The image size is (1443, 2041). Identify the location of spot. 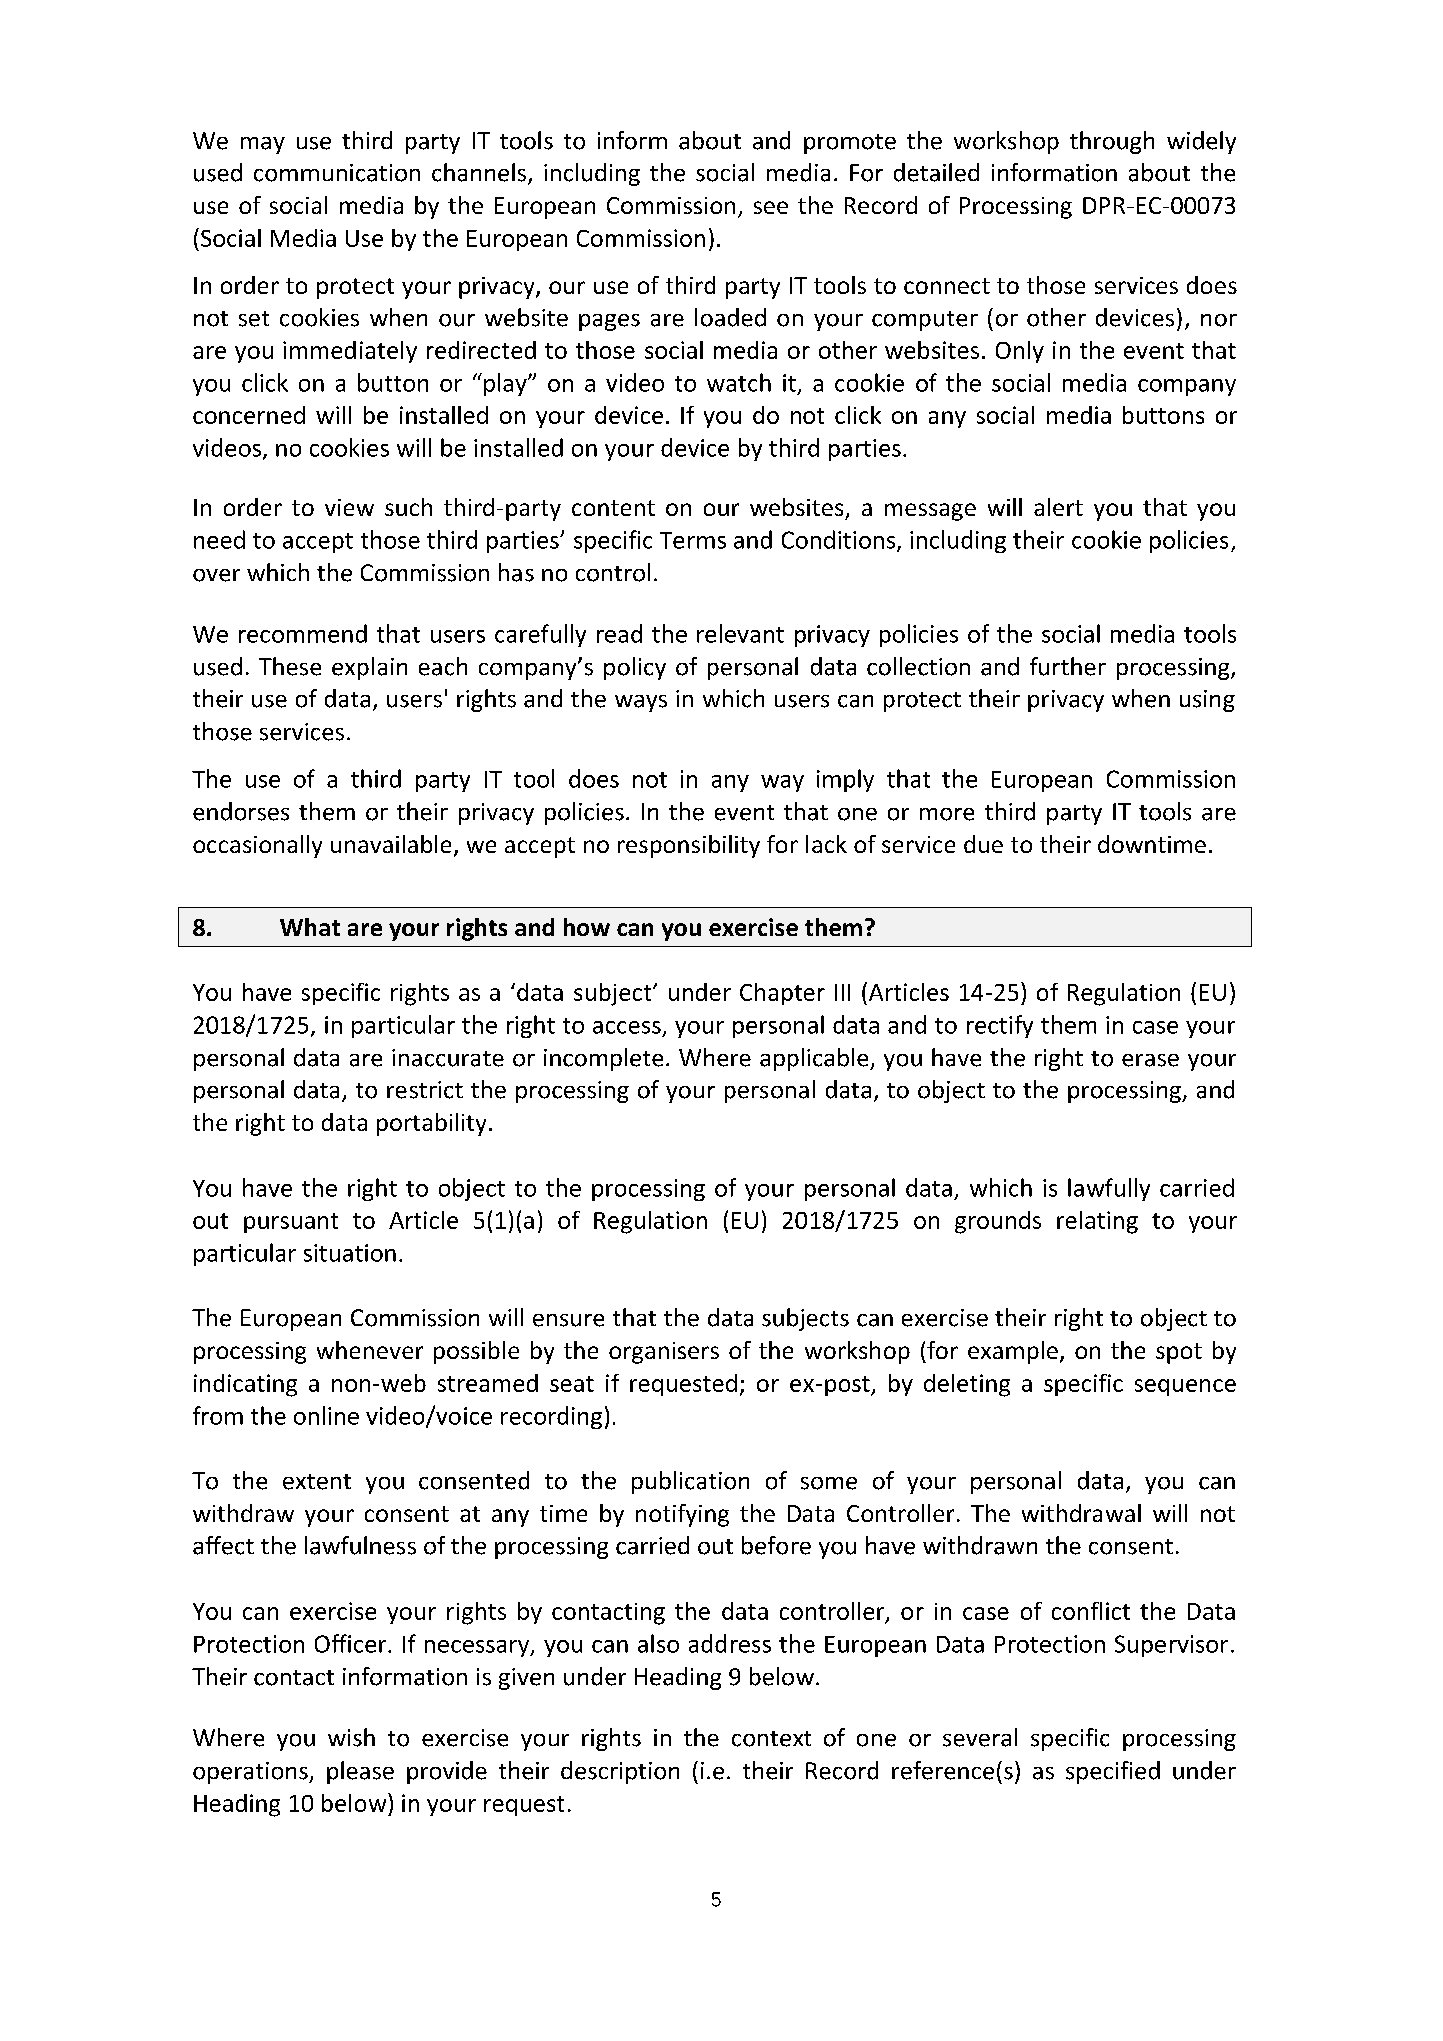
(1179, 1353).
